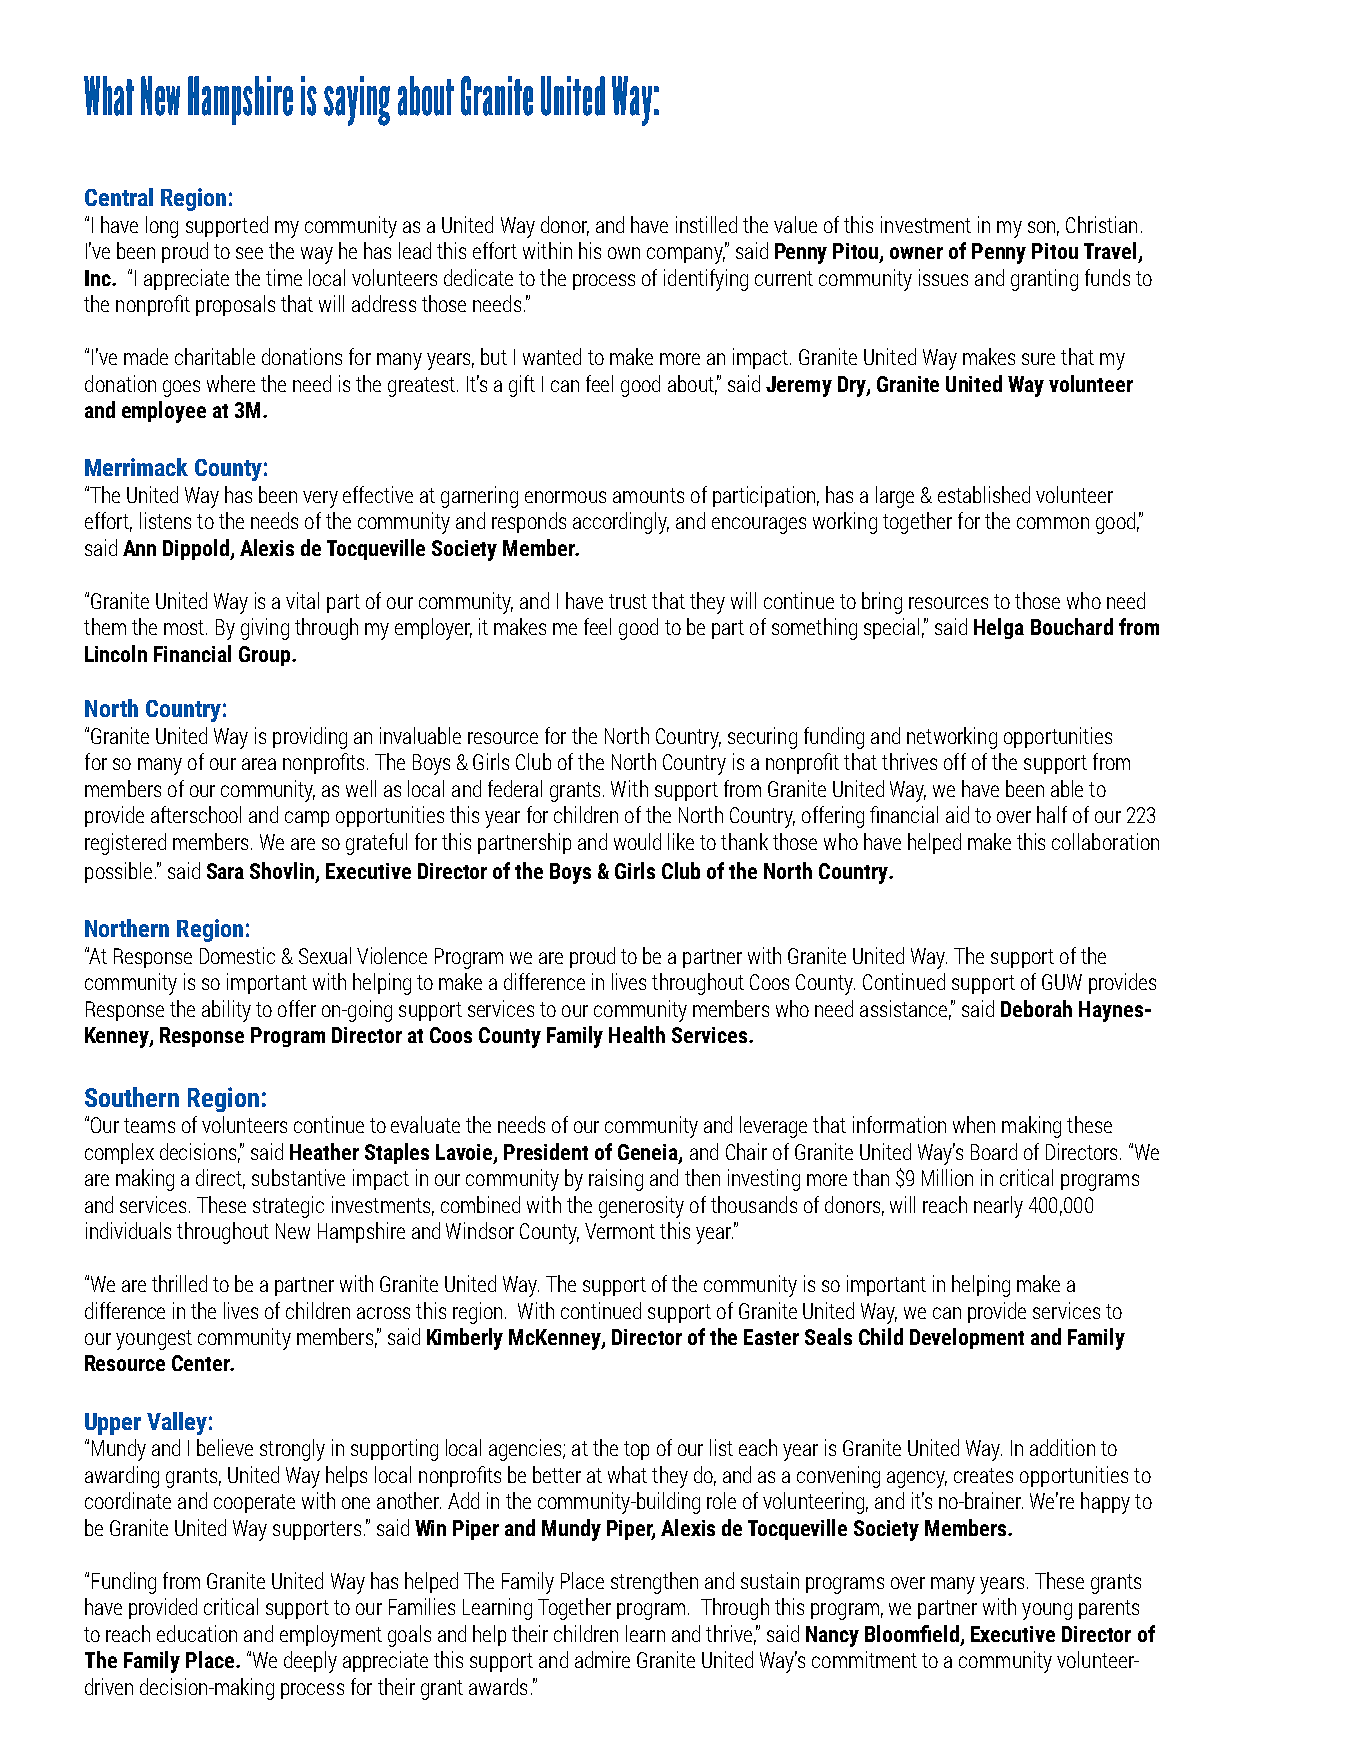 The width and height of the image is (1351, 1748). Describe the element at coordinates (266, 656) in the image. I see `Group` at that location.
